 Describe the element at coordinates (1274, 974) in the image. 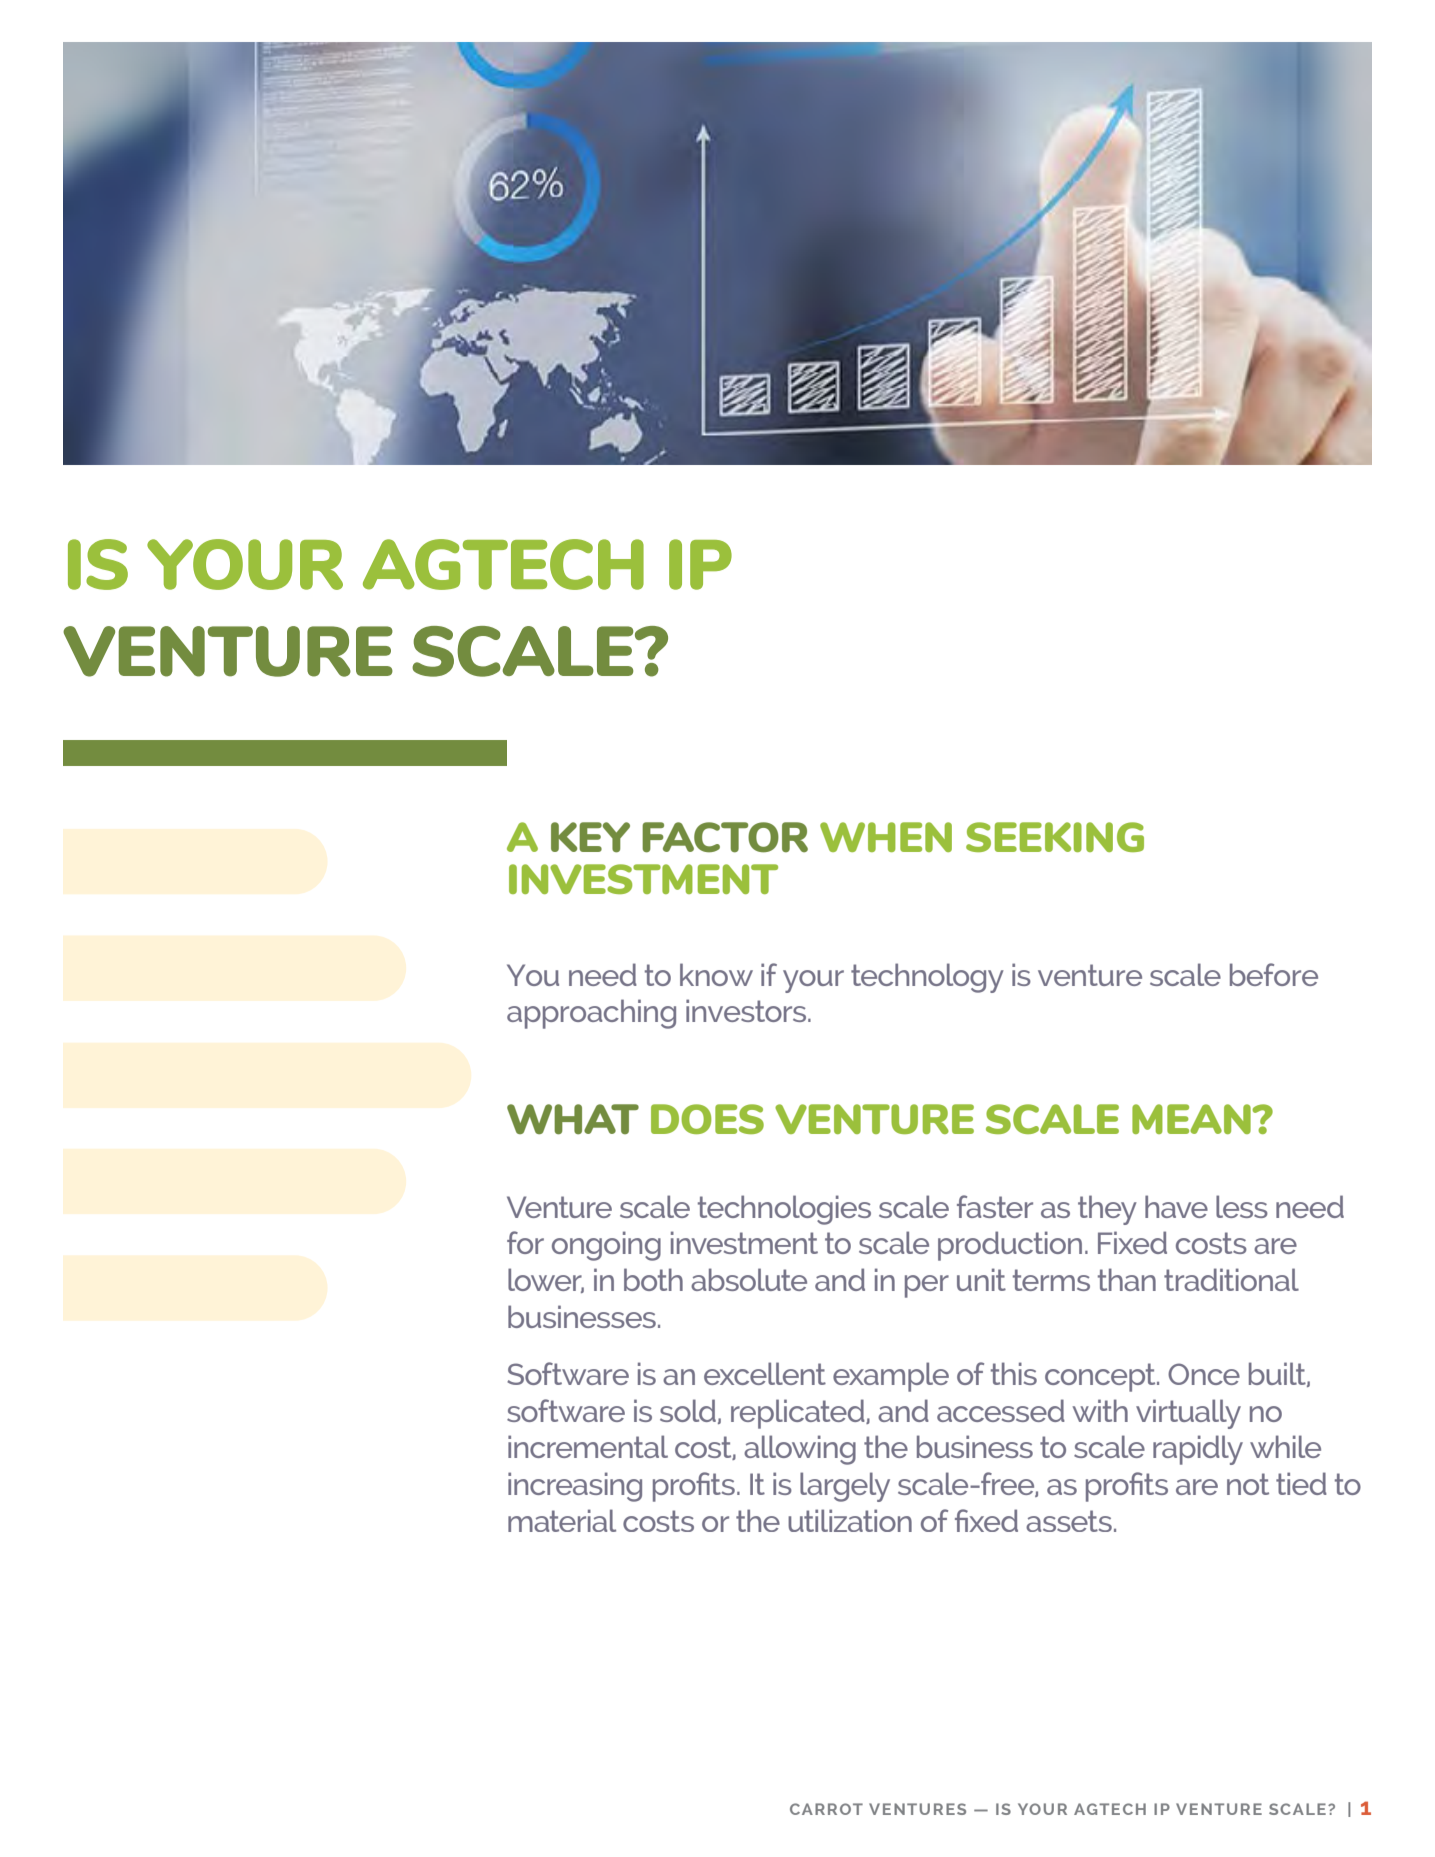

I see `before` at that location.
